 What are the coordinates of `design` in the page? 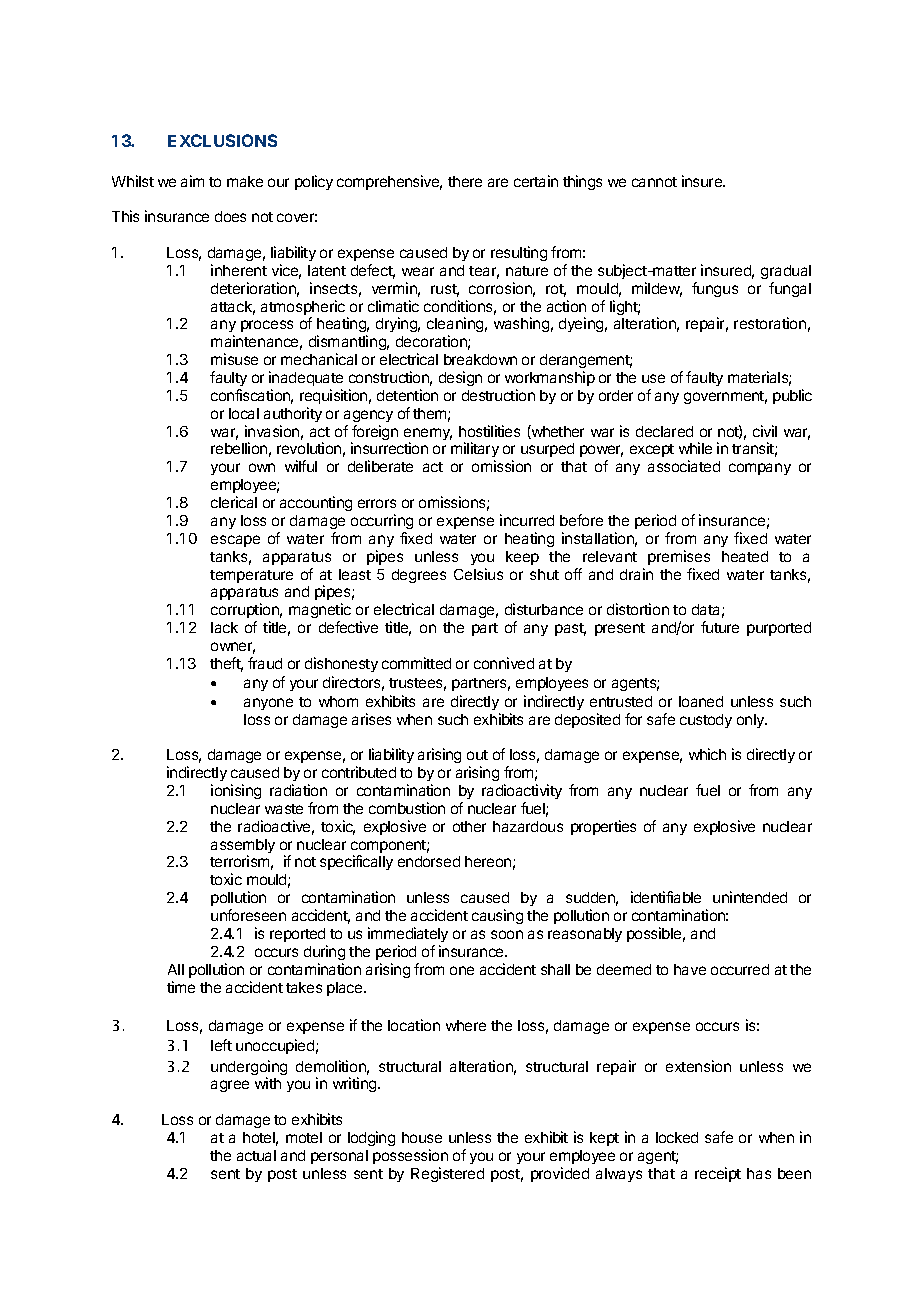 It's located at (460, 378).
